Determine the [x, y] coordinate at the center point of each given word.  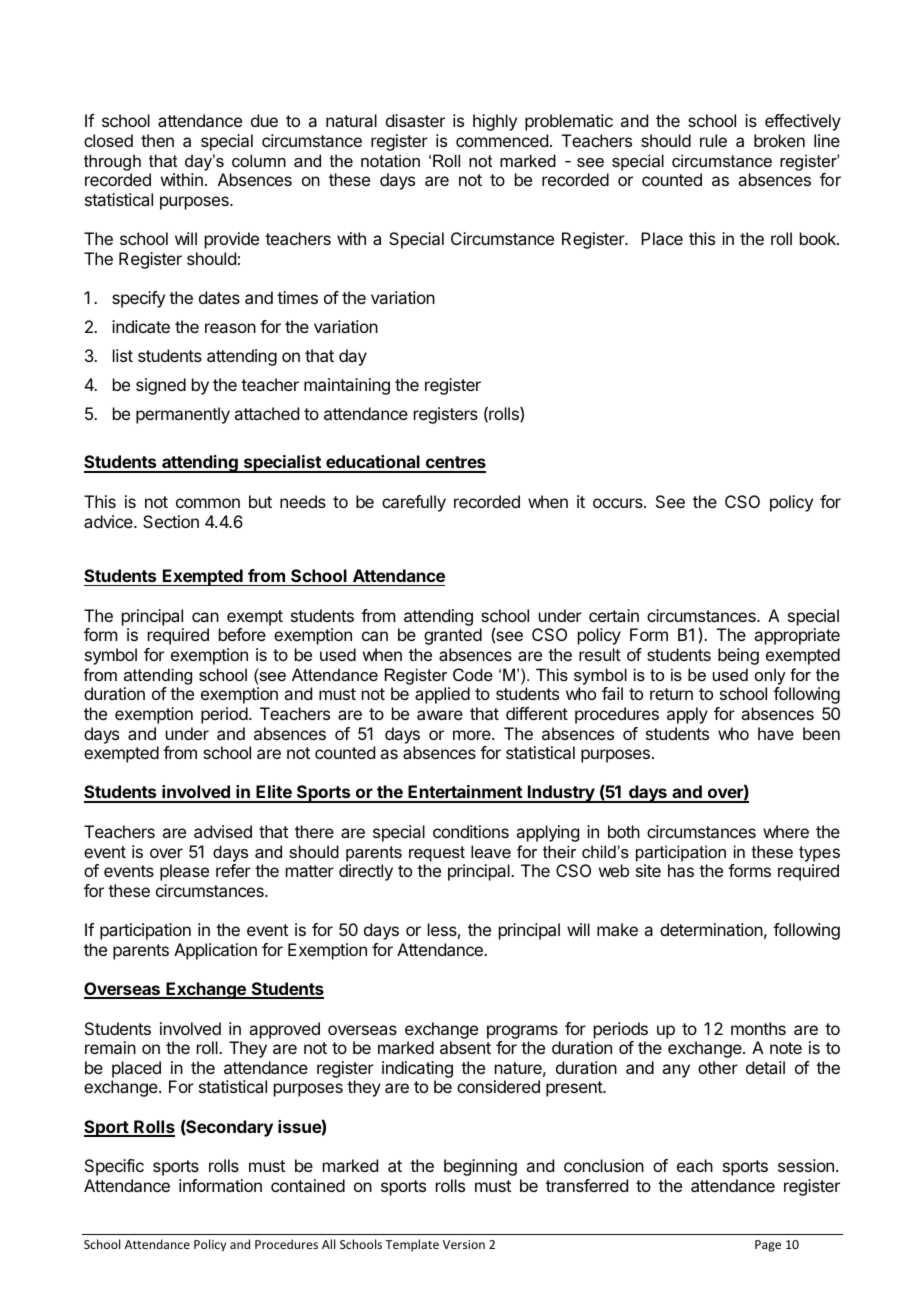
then [157, 140]
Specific [114, 1167]
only [770, 676]
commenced [502, 140]
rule [713, 140]
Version [464, 1244]
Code [473, 674]
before [242, 634]
